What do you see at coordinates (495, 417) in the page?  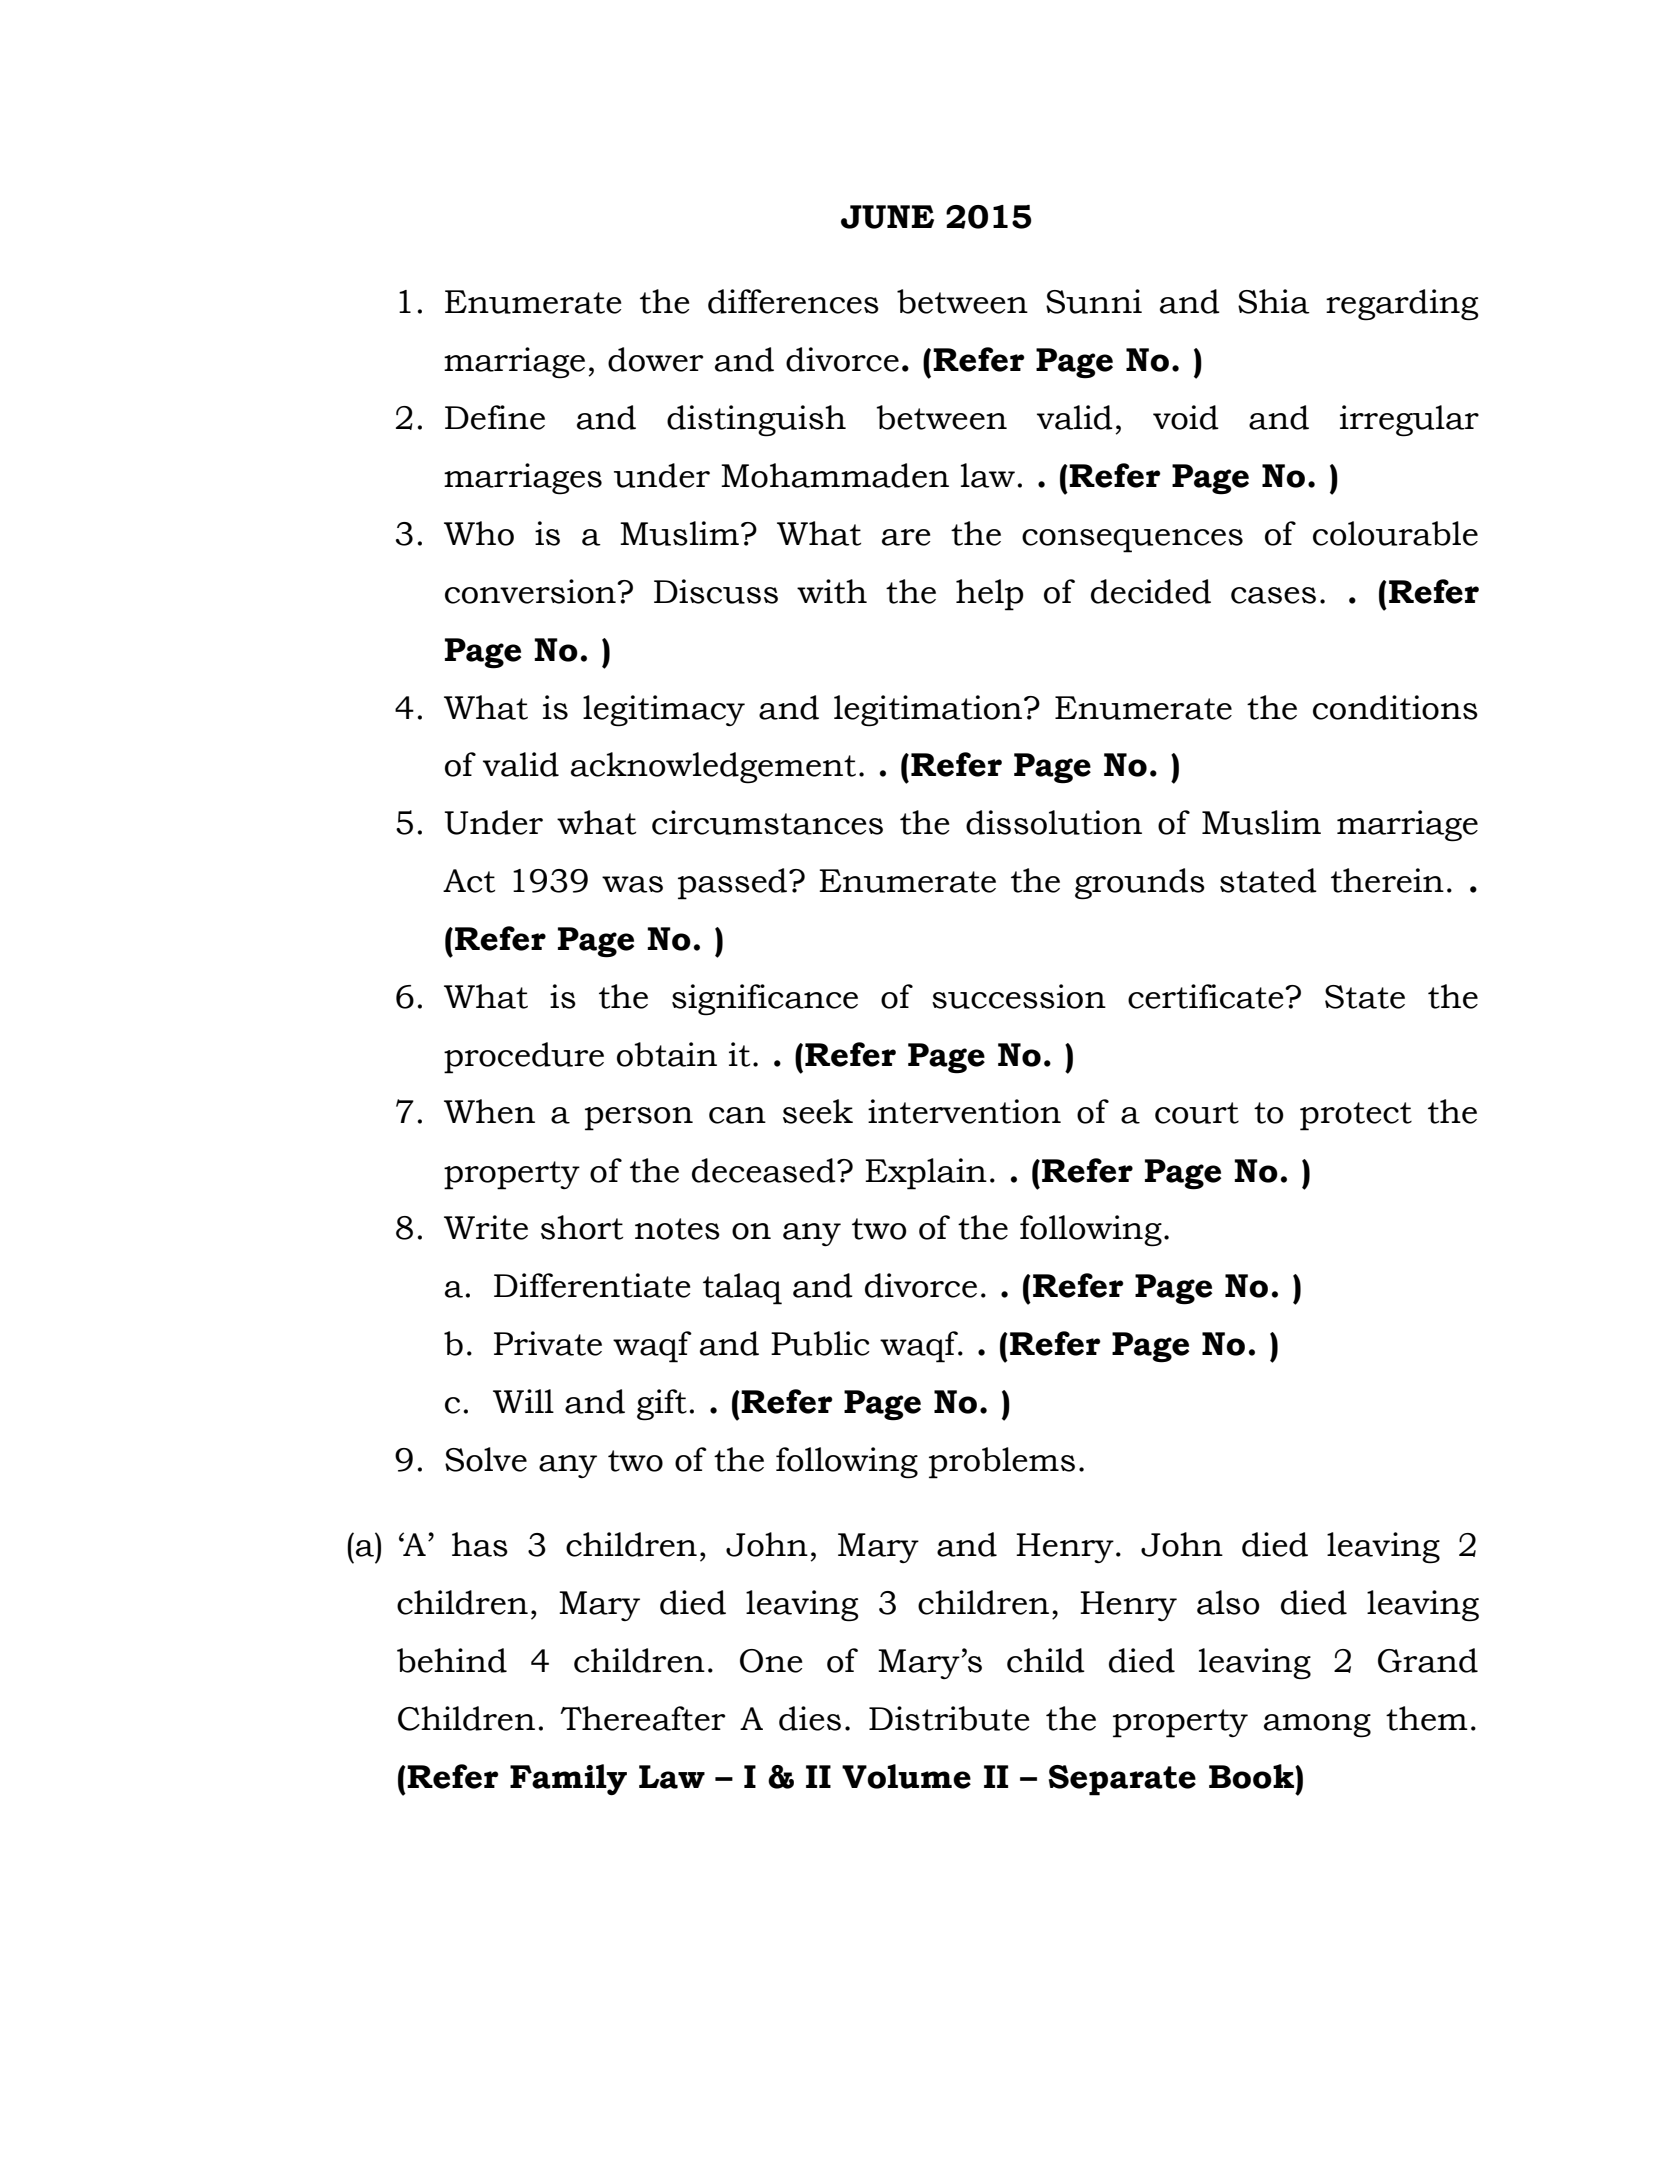 I see `Define` at bounding box center [495, 417].
